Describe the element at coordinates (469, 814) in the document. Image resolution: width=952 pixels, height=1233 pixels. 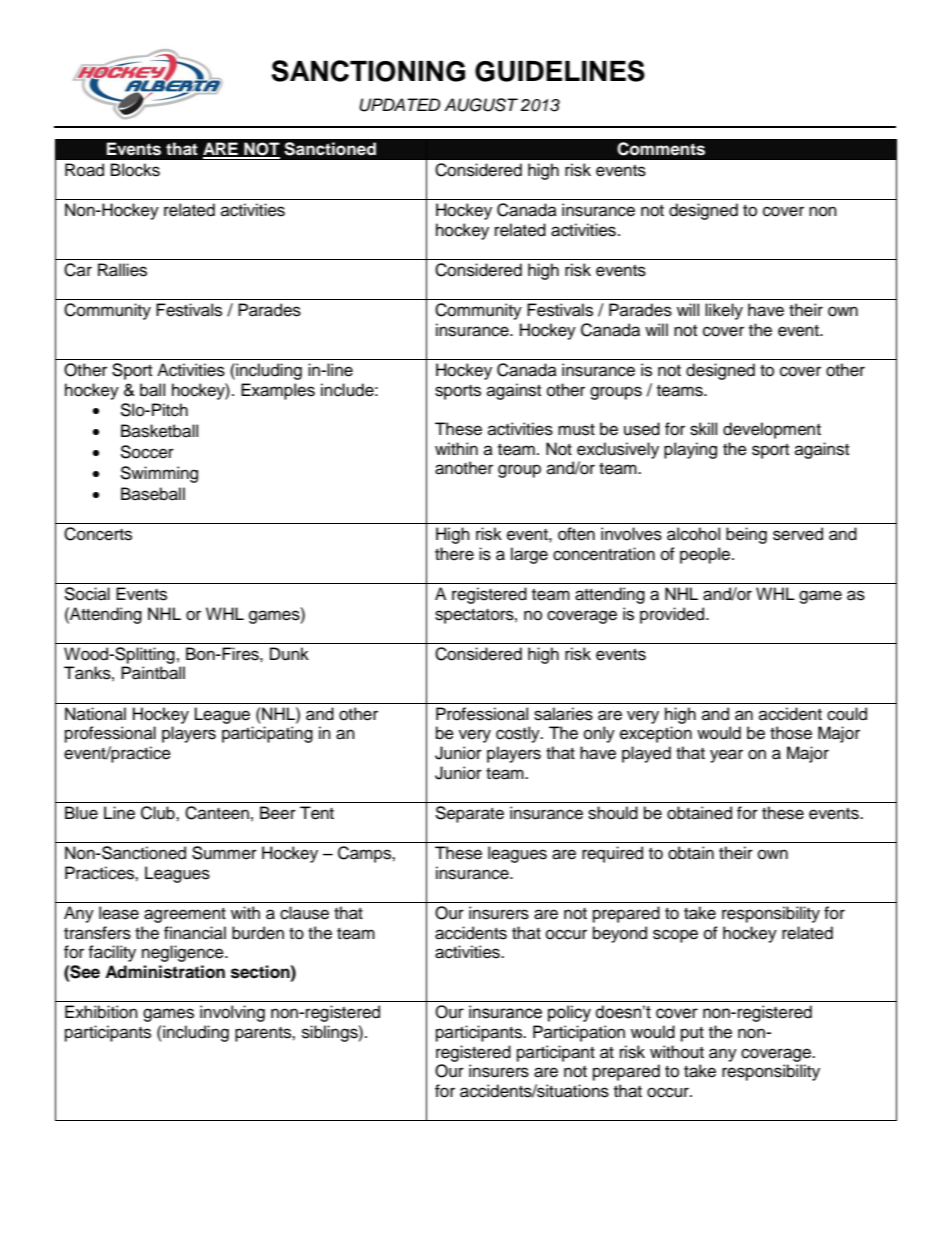
I see `Separate` at that location.
